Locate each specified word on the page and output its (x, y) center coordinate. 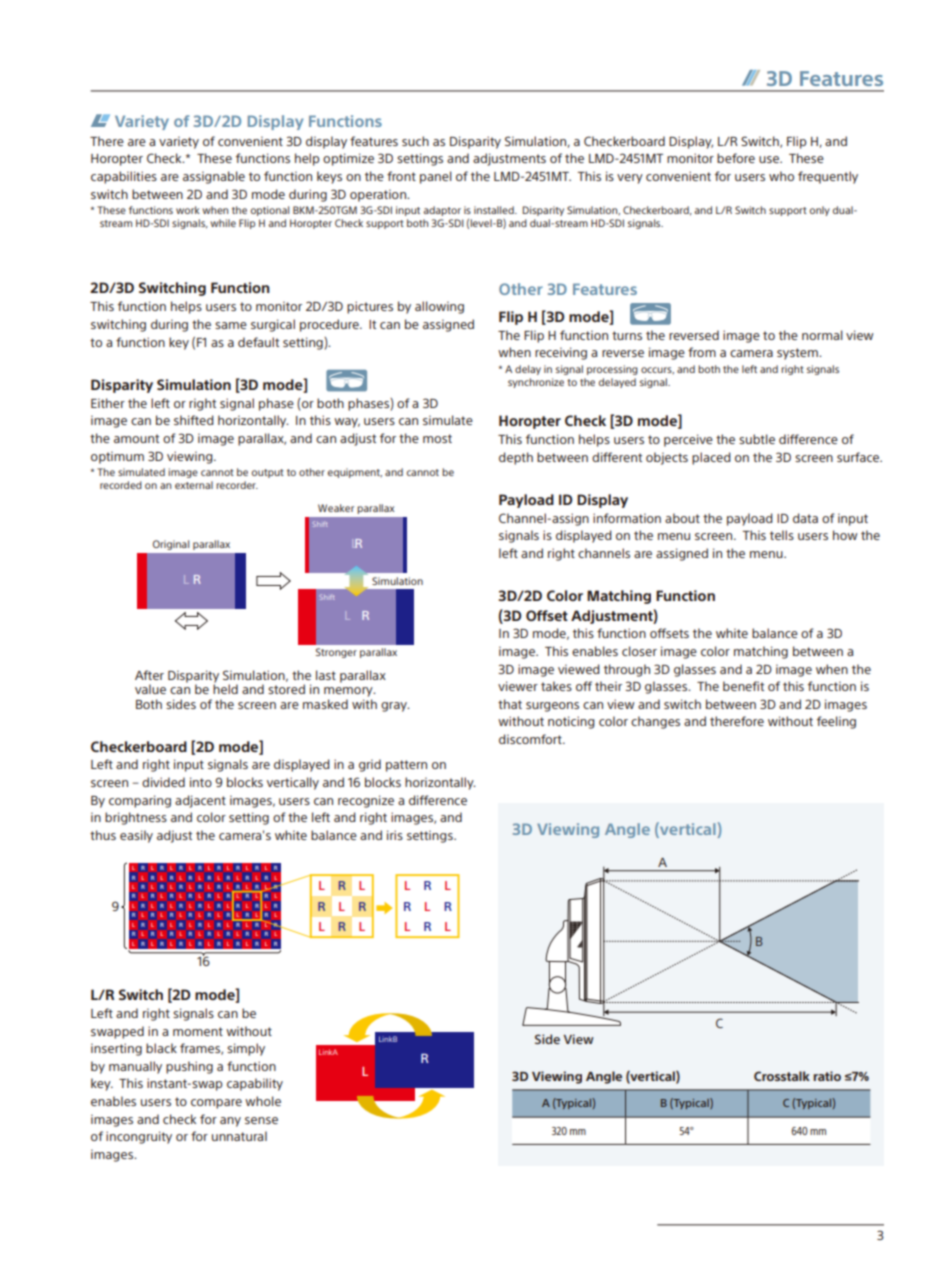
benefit (743, 686)
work (188, 210)
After (149, 675)
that (510, 704)
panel (436, 177)
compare (216, 1104)
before (736, 158)
